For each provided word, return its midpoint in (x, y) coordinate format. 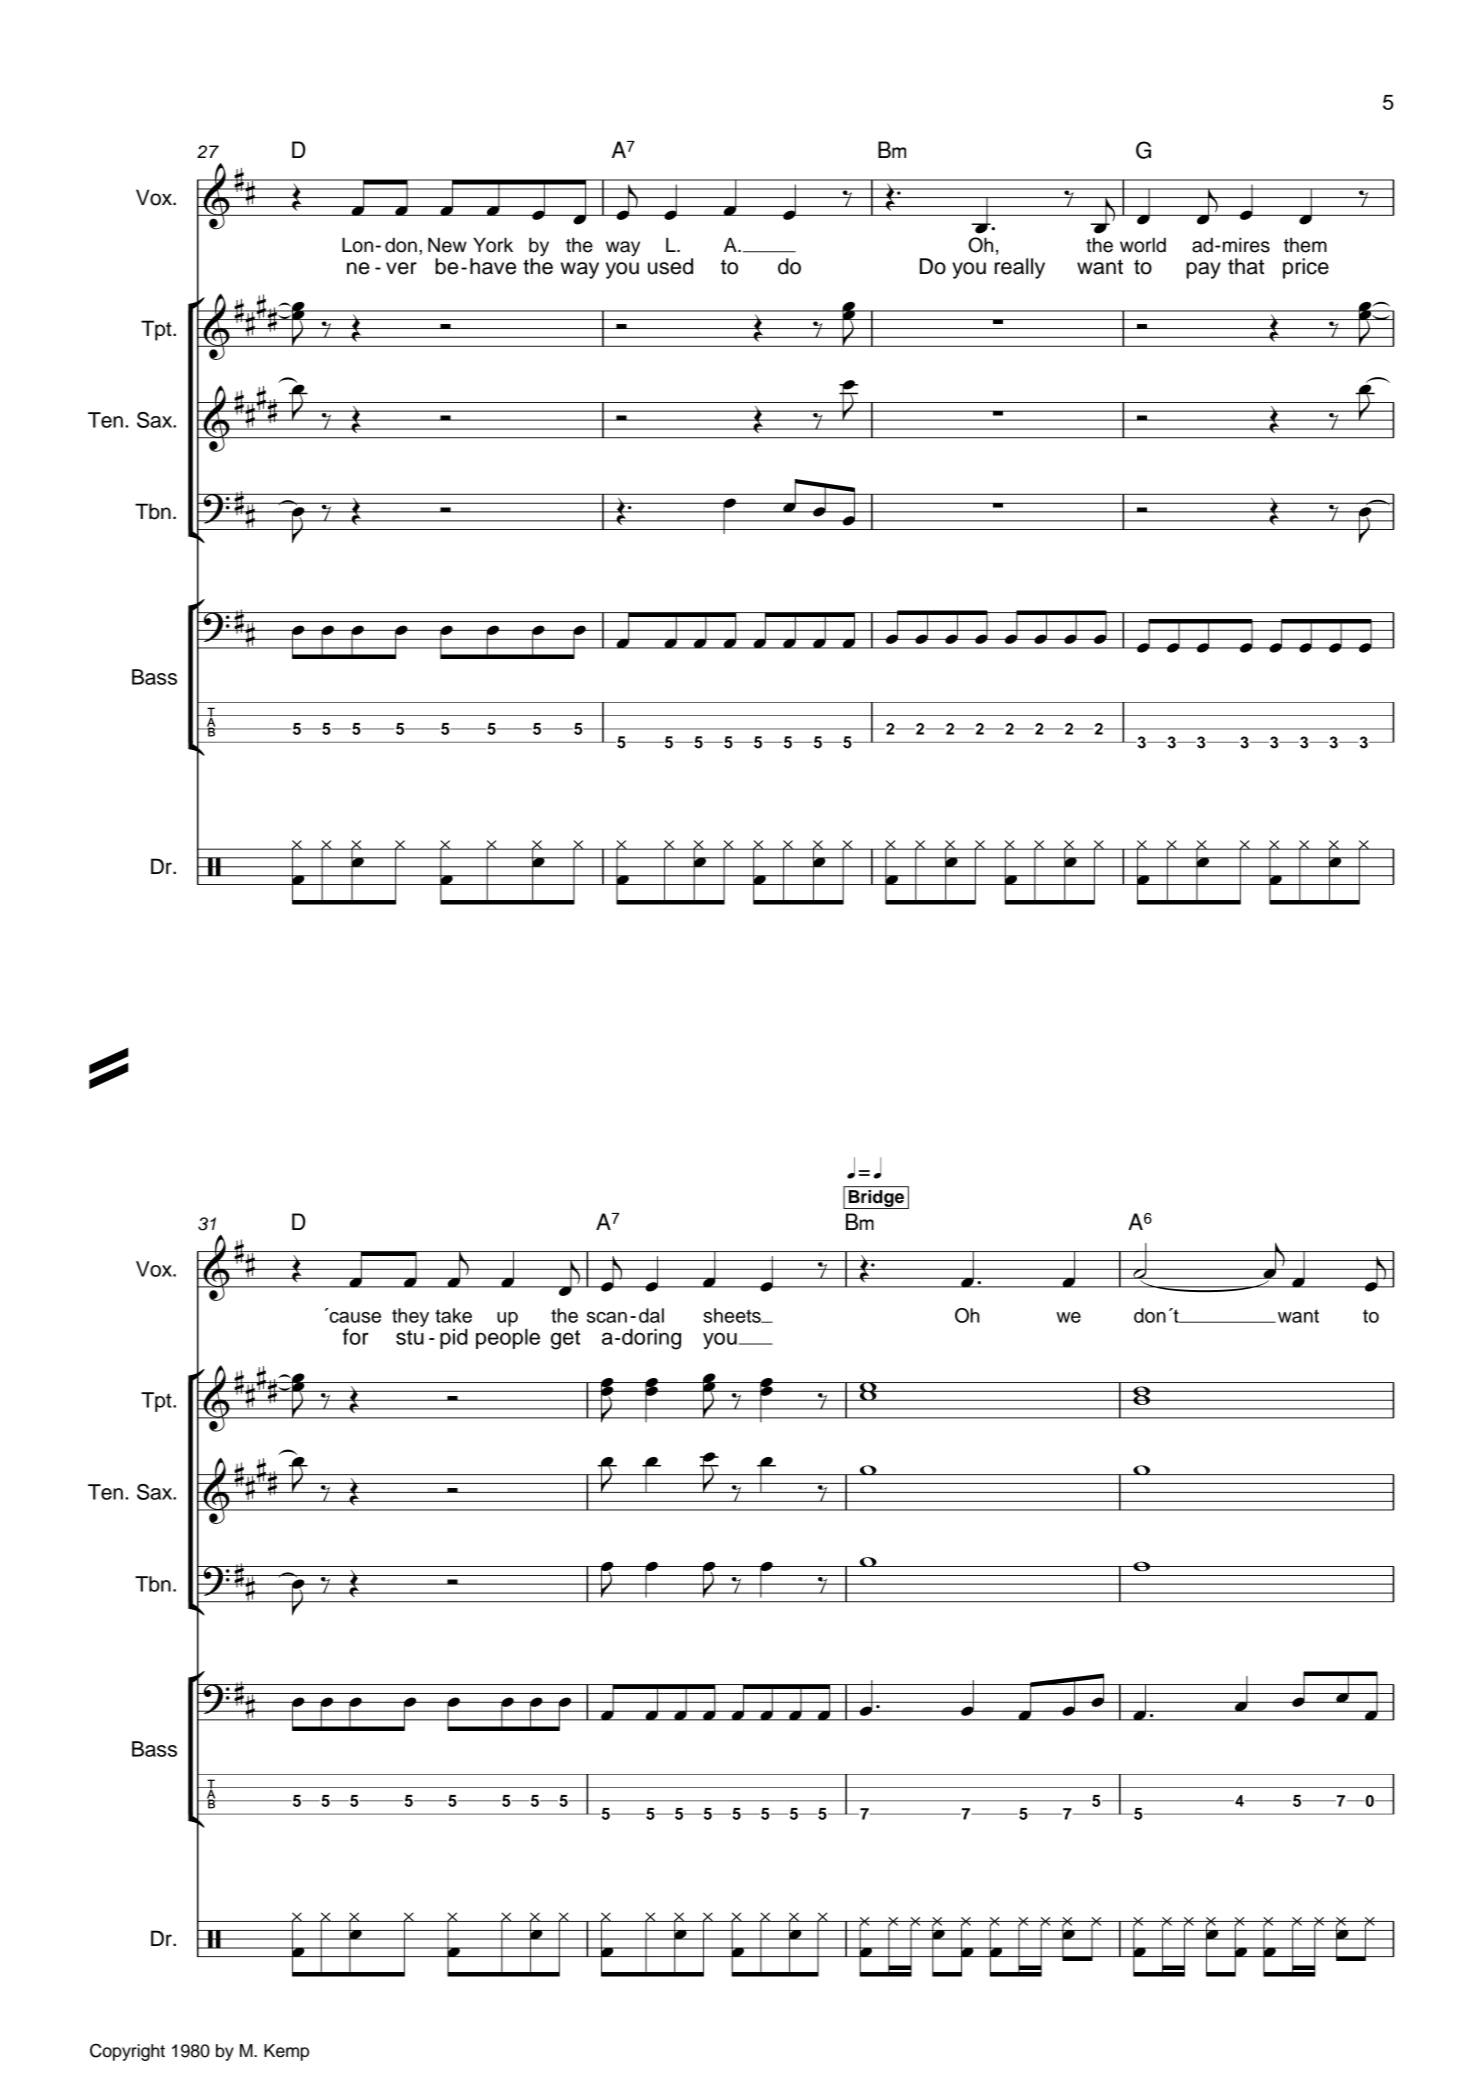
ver (401, 268)
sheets (733, 1315)
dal (651, 1315)
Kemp (286, 2052)
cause (354, 1316)
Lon (357, 245)
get (565, 1340)
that (1246, 266)
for (356, 1336)
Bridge (877, 1199)
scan (607, 1317)
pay (1203, 270)
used (670, 266)
